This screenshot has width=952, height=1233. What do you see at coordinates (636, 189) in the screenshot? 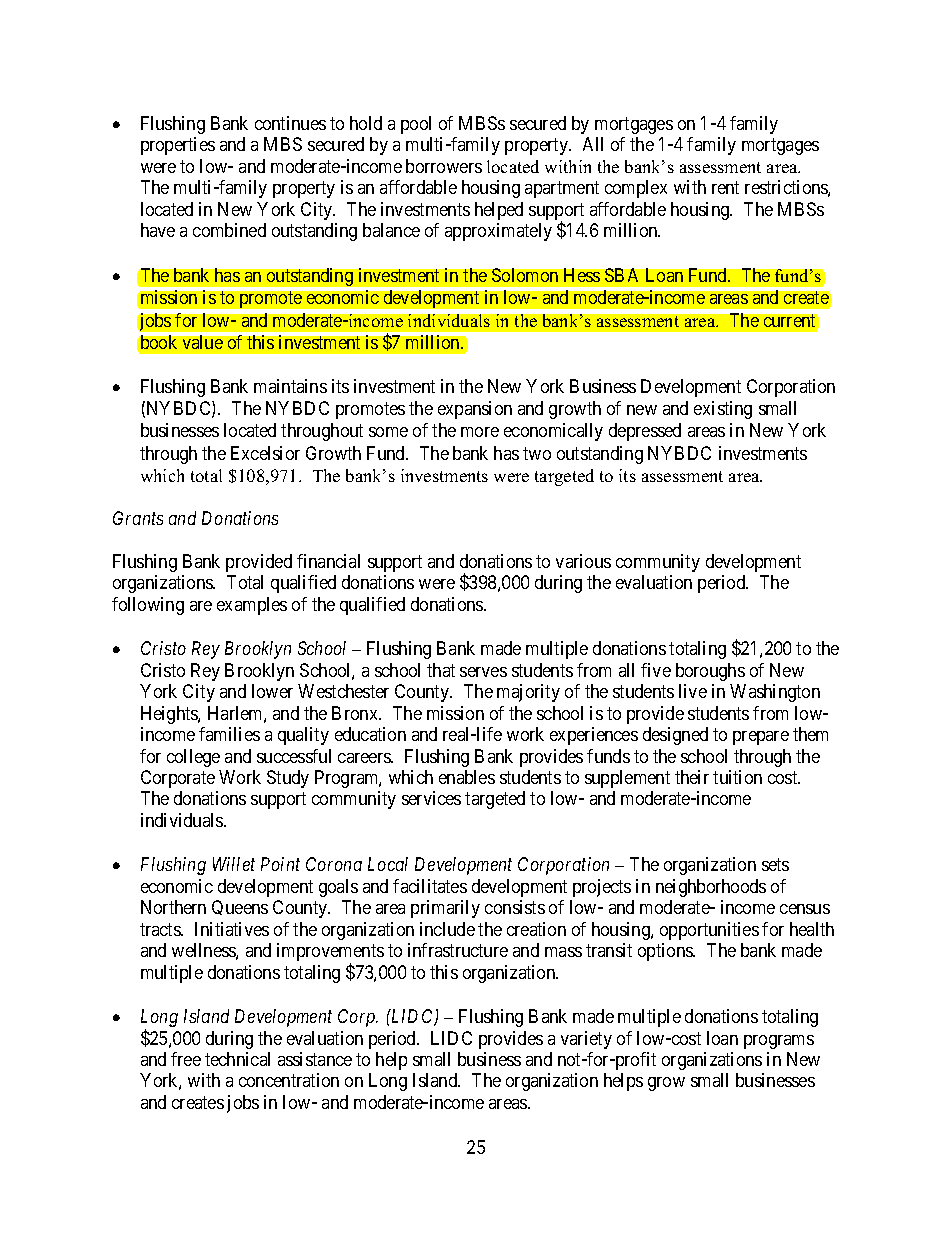
I see `complex` at bounding box center [636, 189].
